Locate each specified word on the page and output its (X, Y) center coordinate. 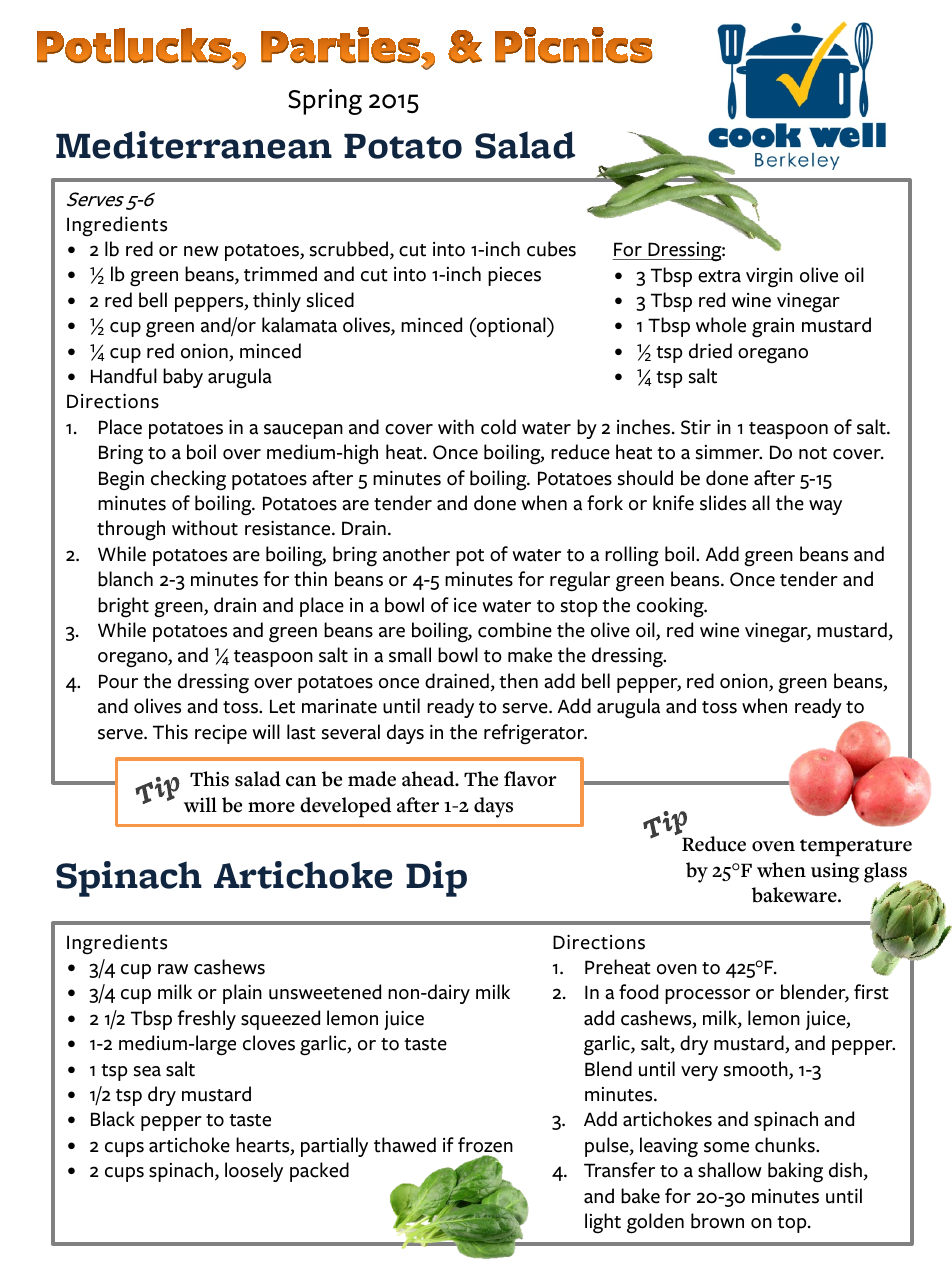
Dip (436, 879)
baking (795, 1172)
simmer (729, 452)
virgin (769, 277)
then (518, 681)
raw (173, 969)
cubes (551, 249)
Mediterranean (194, 145)
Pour (118, 681)
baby (183, 378)
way (825, 507)
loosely (254, 1172)
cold (498, 427)
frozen (485, 1145)
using (835, 873)
